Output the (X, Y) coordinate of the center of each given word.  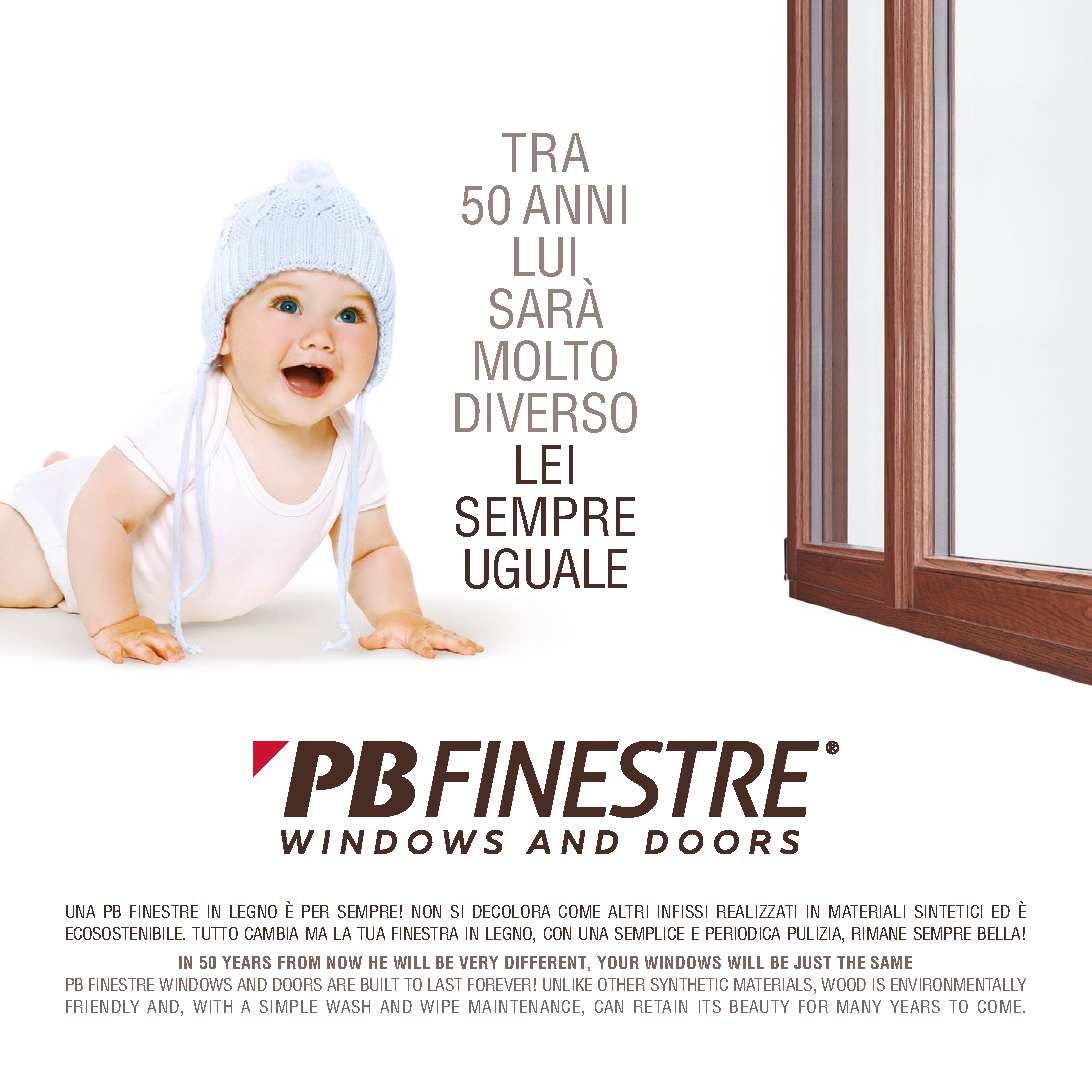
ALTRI (628, 911)
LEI (544, 464)
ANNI (574, 204)
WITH (212, 1006)
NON (426, 911)
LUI (544, 257)
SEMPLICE (649, 933)
